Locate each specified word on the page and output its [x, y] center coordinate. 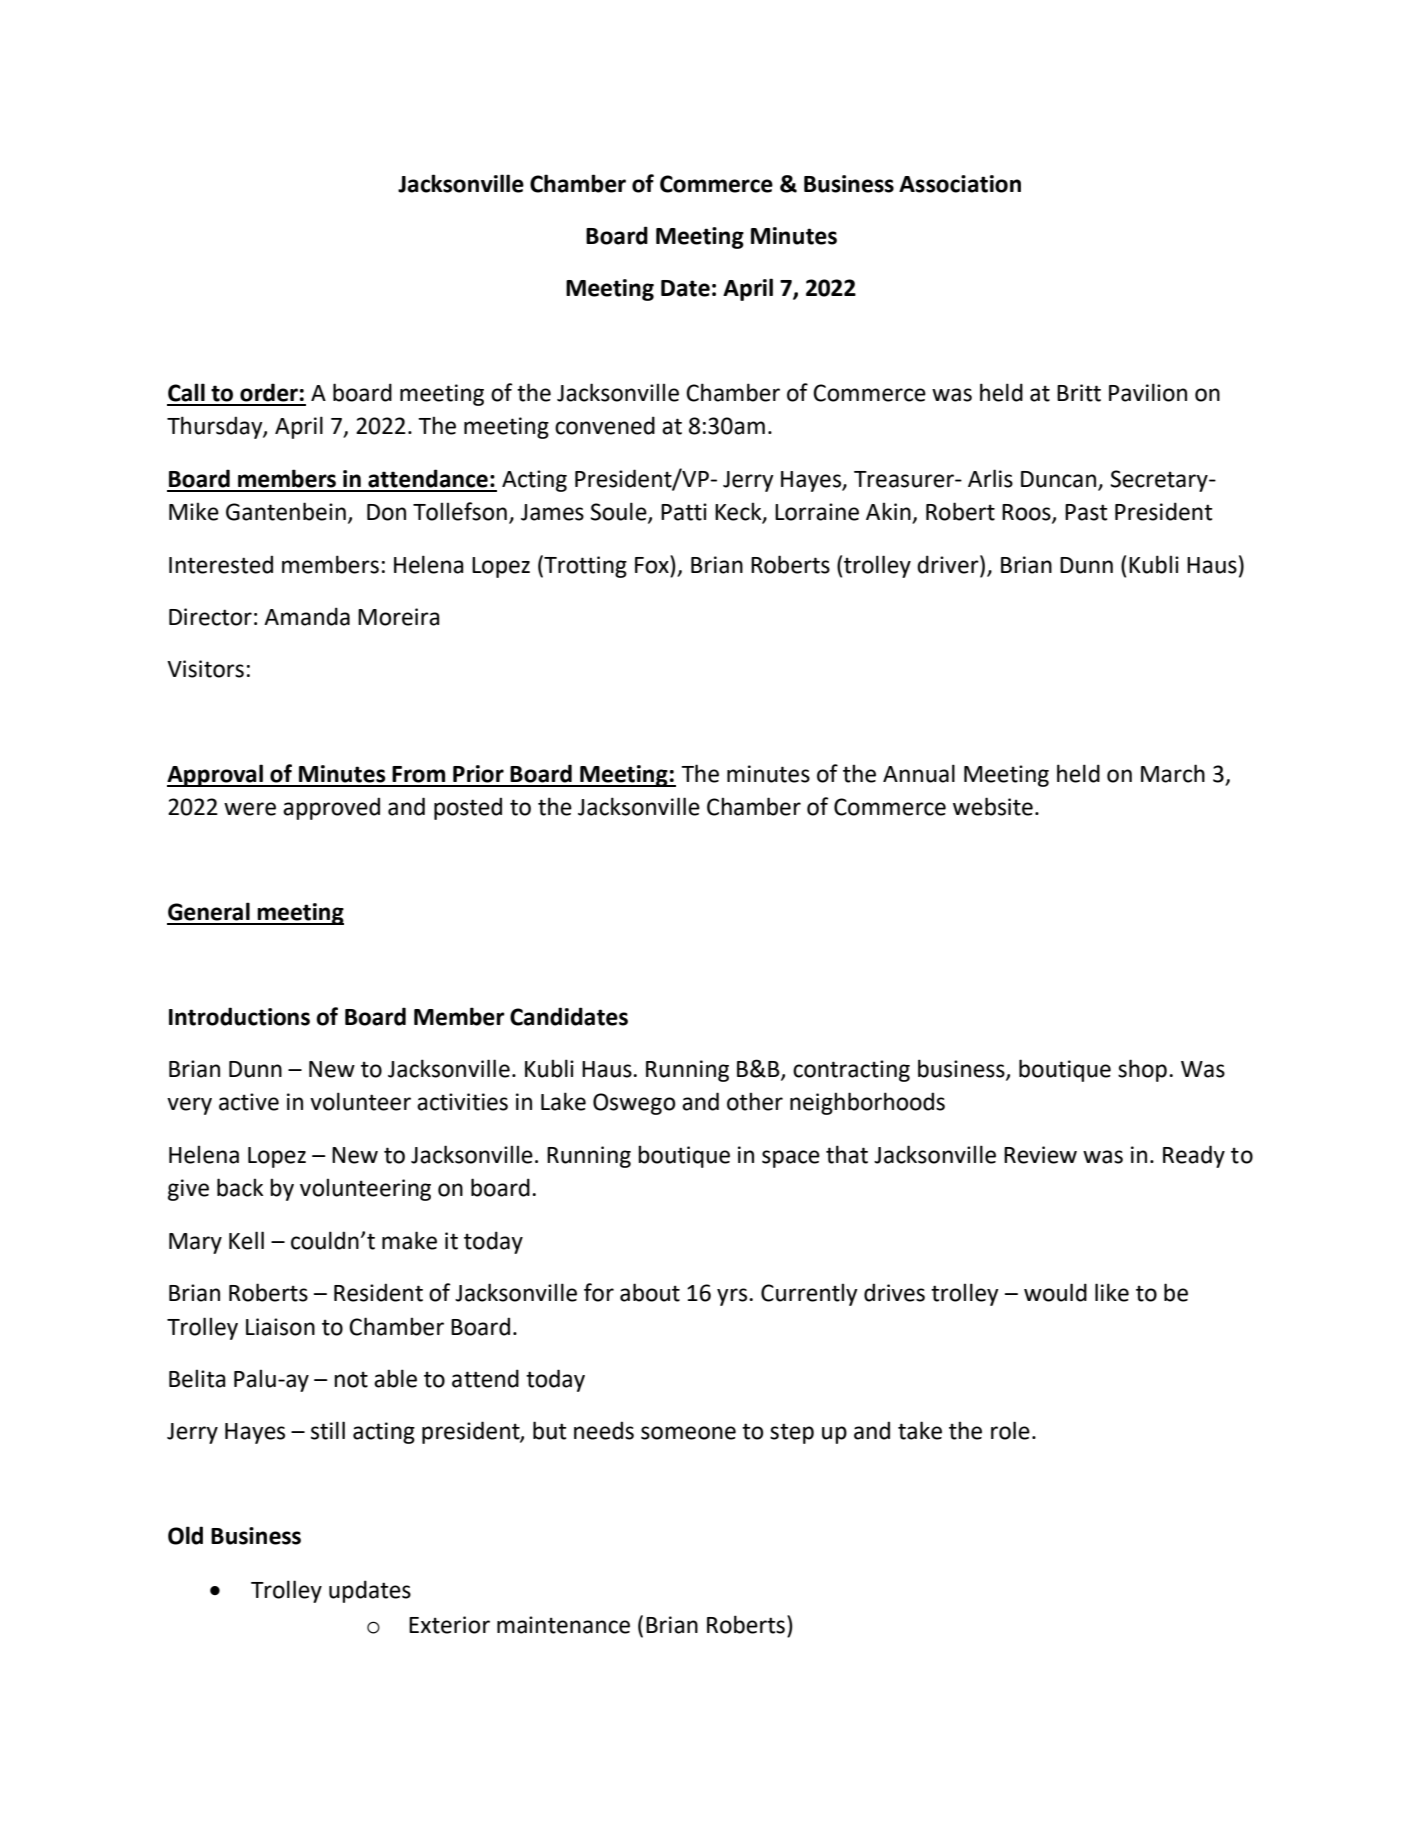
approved [331, 808]
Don [386, 512]
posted [468, 808]
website [993, 806]
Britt [1079, 393]
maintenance [563, 1625]
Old [185, 1535]
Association [960, 184]
